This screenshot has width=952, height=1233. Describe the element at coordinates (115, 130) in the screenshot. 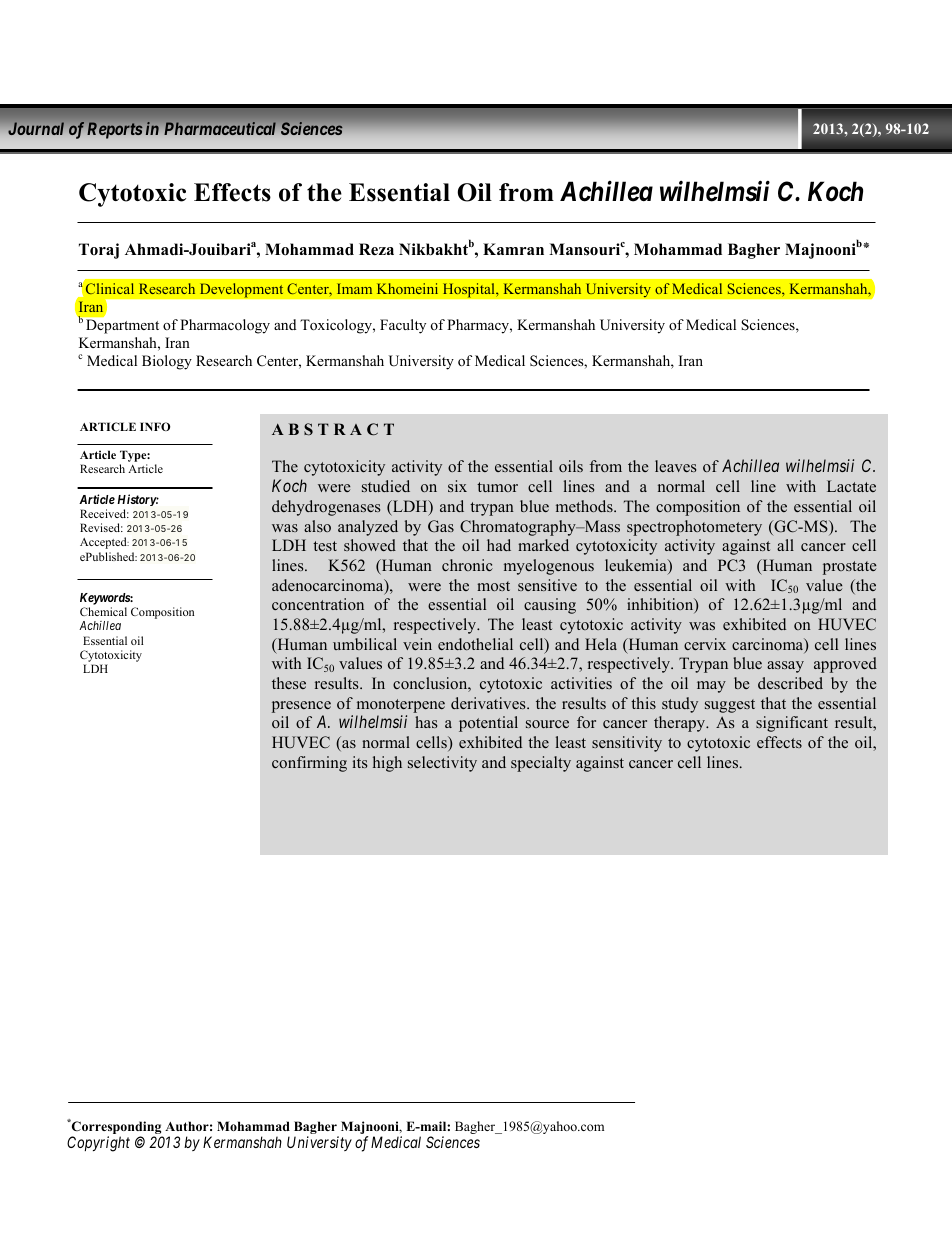

I see `Reports` at that location.
